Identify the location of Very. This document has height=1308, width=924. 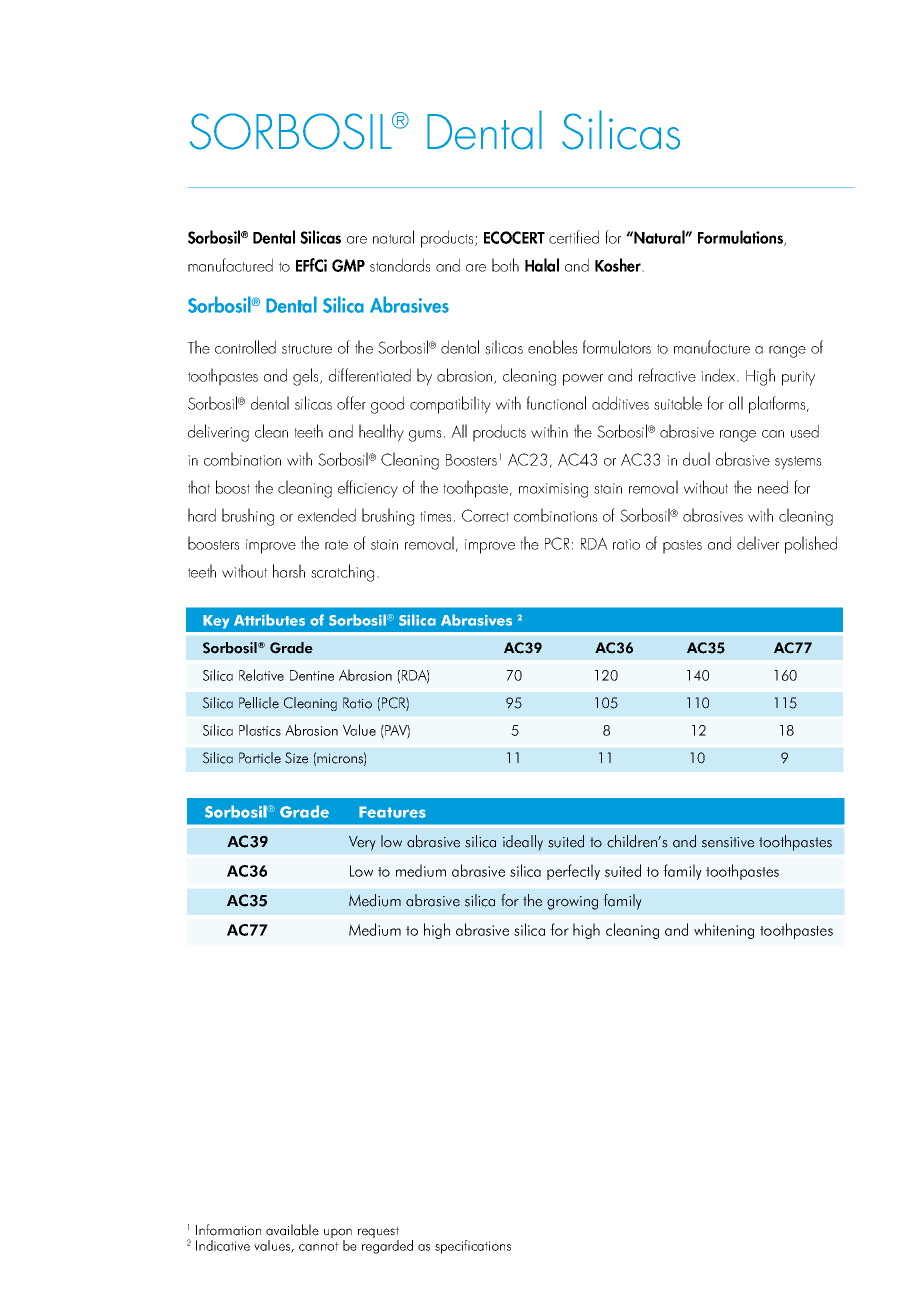
(362, 843).
